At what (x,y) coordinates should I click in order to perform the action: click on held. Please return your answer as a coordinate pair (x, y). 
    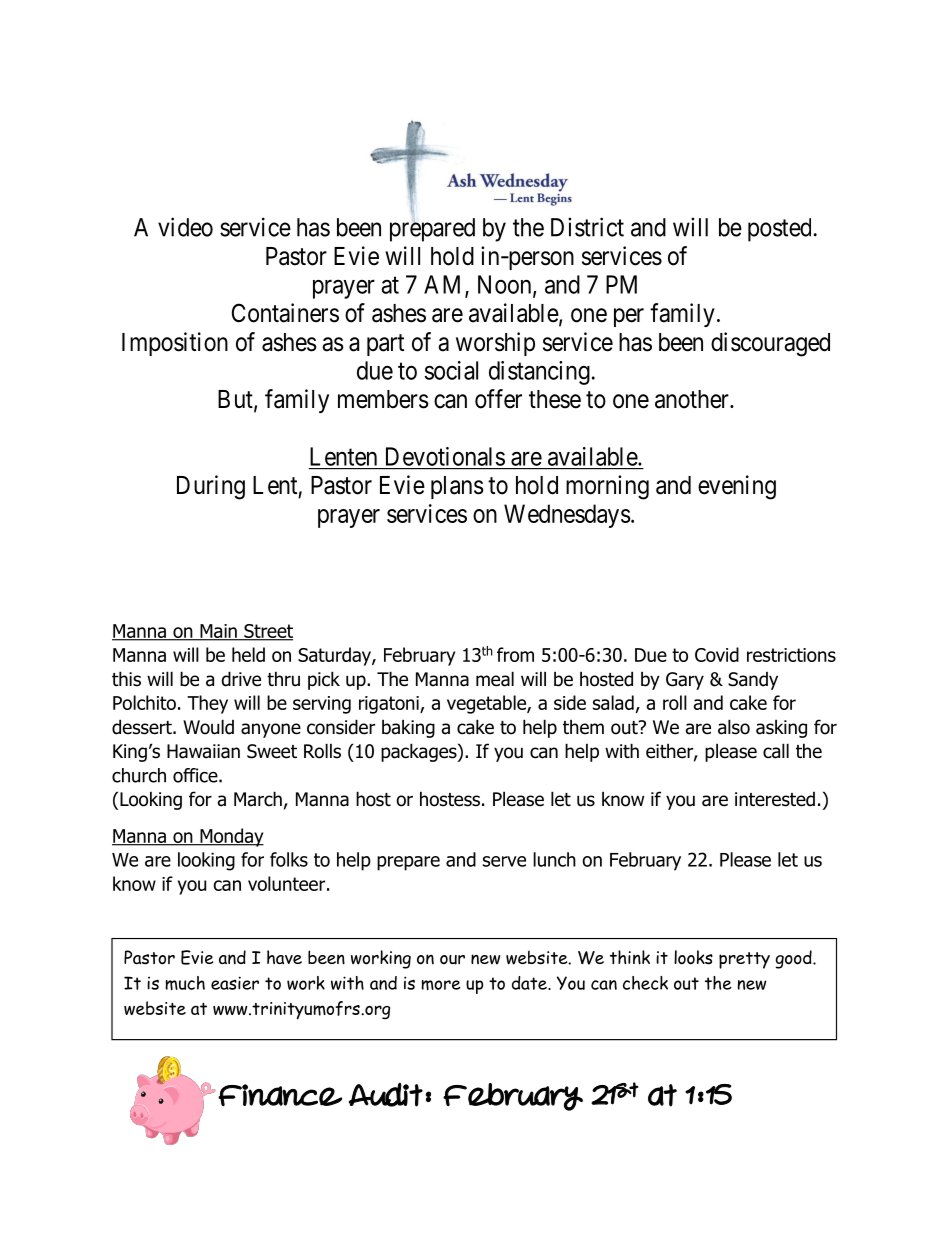
    Looking at the image, I should click on (248, 654).
